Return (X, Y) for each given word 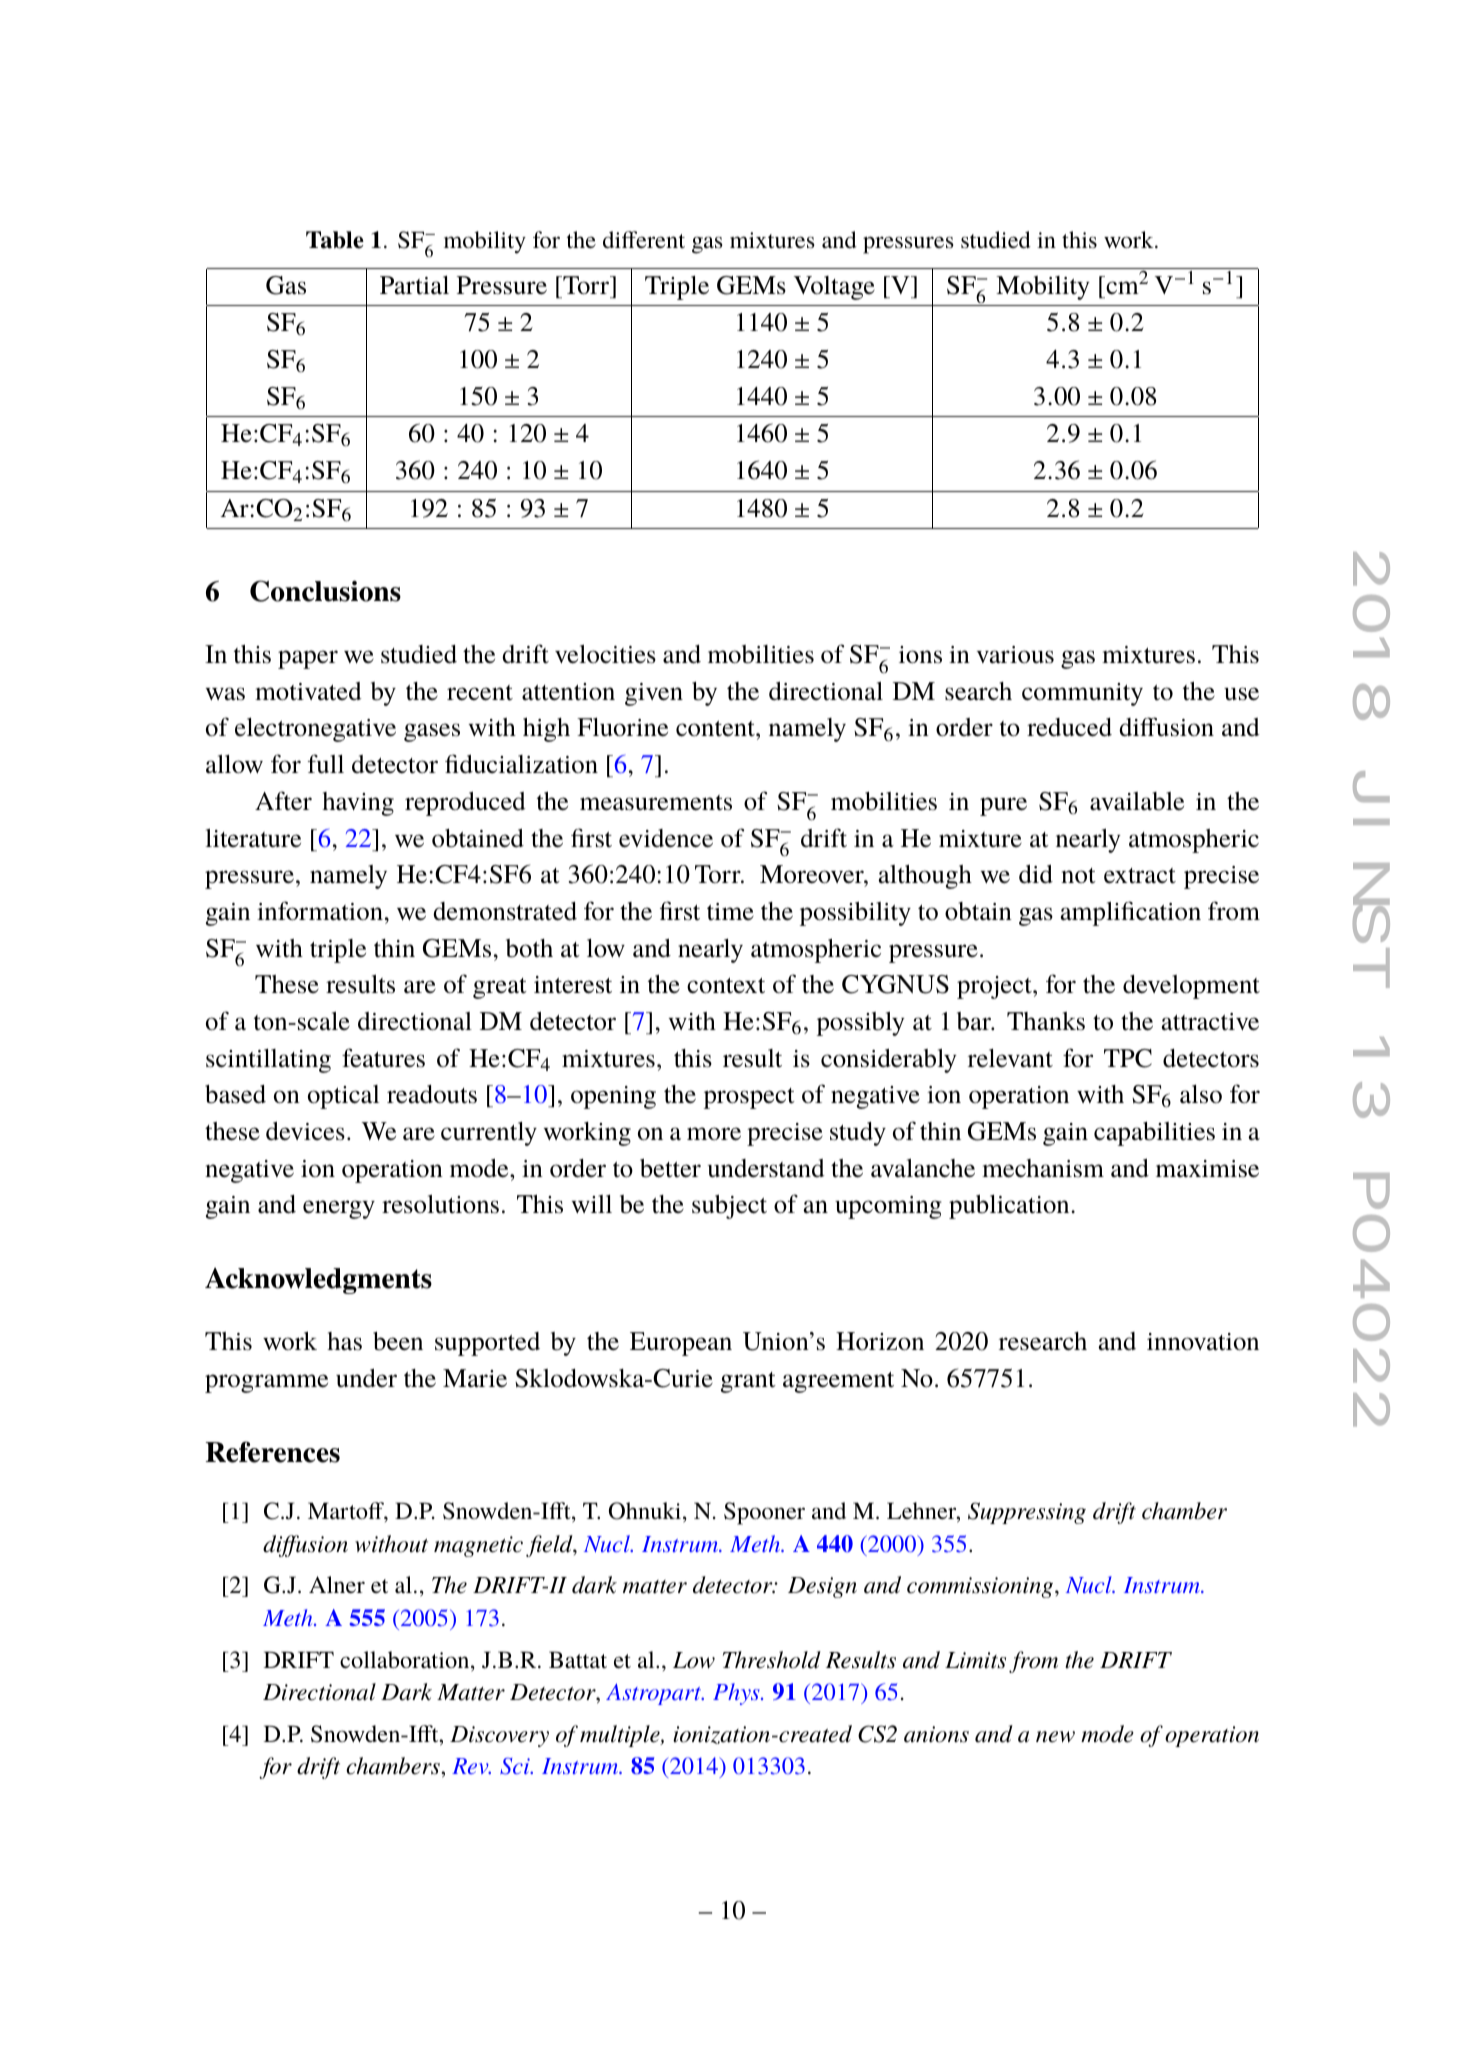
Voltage (834, 288)
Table (335, 240)
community (1082, 694)
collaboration (406, 1661)
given (654, 694)
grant (748, 1382)
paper (308, 659)
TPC (1128, 1058)
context (726, 986)
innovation (1203, 1342)
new (1055, 1737)
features (383, 1058)
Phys (737, 1694)
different (644, 240)
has (344, 1341)
